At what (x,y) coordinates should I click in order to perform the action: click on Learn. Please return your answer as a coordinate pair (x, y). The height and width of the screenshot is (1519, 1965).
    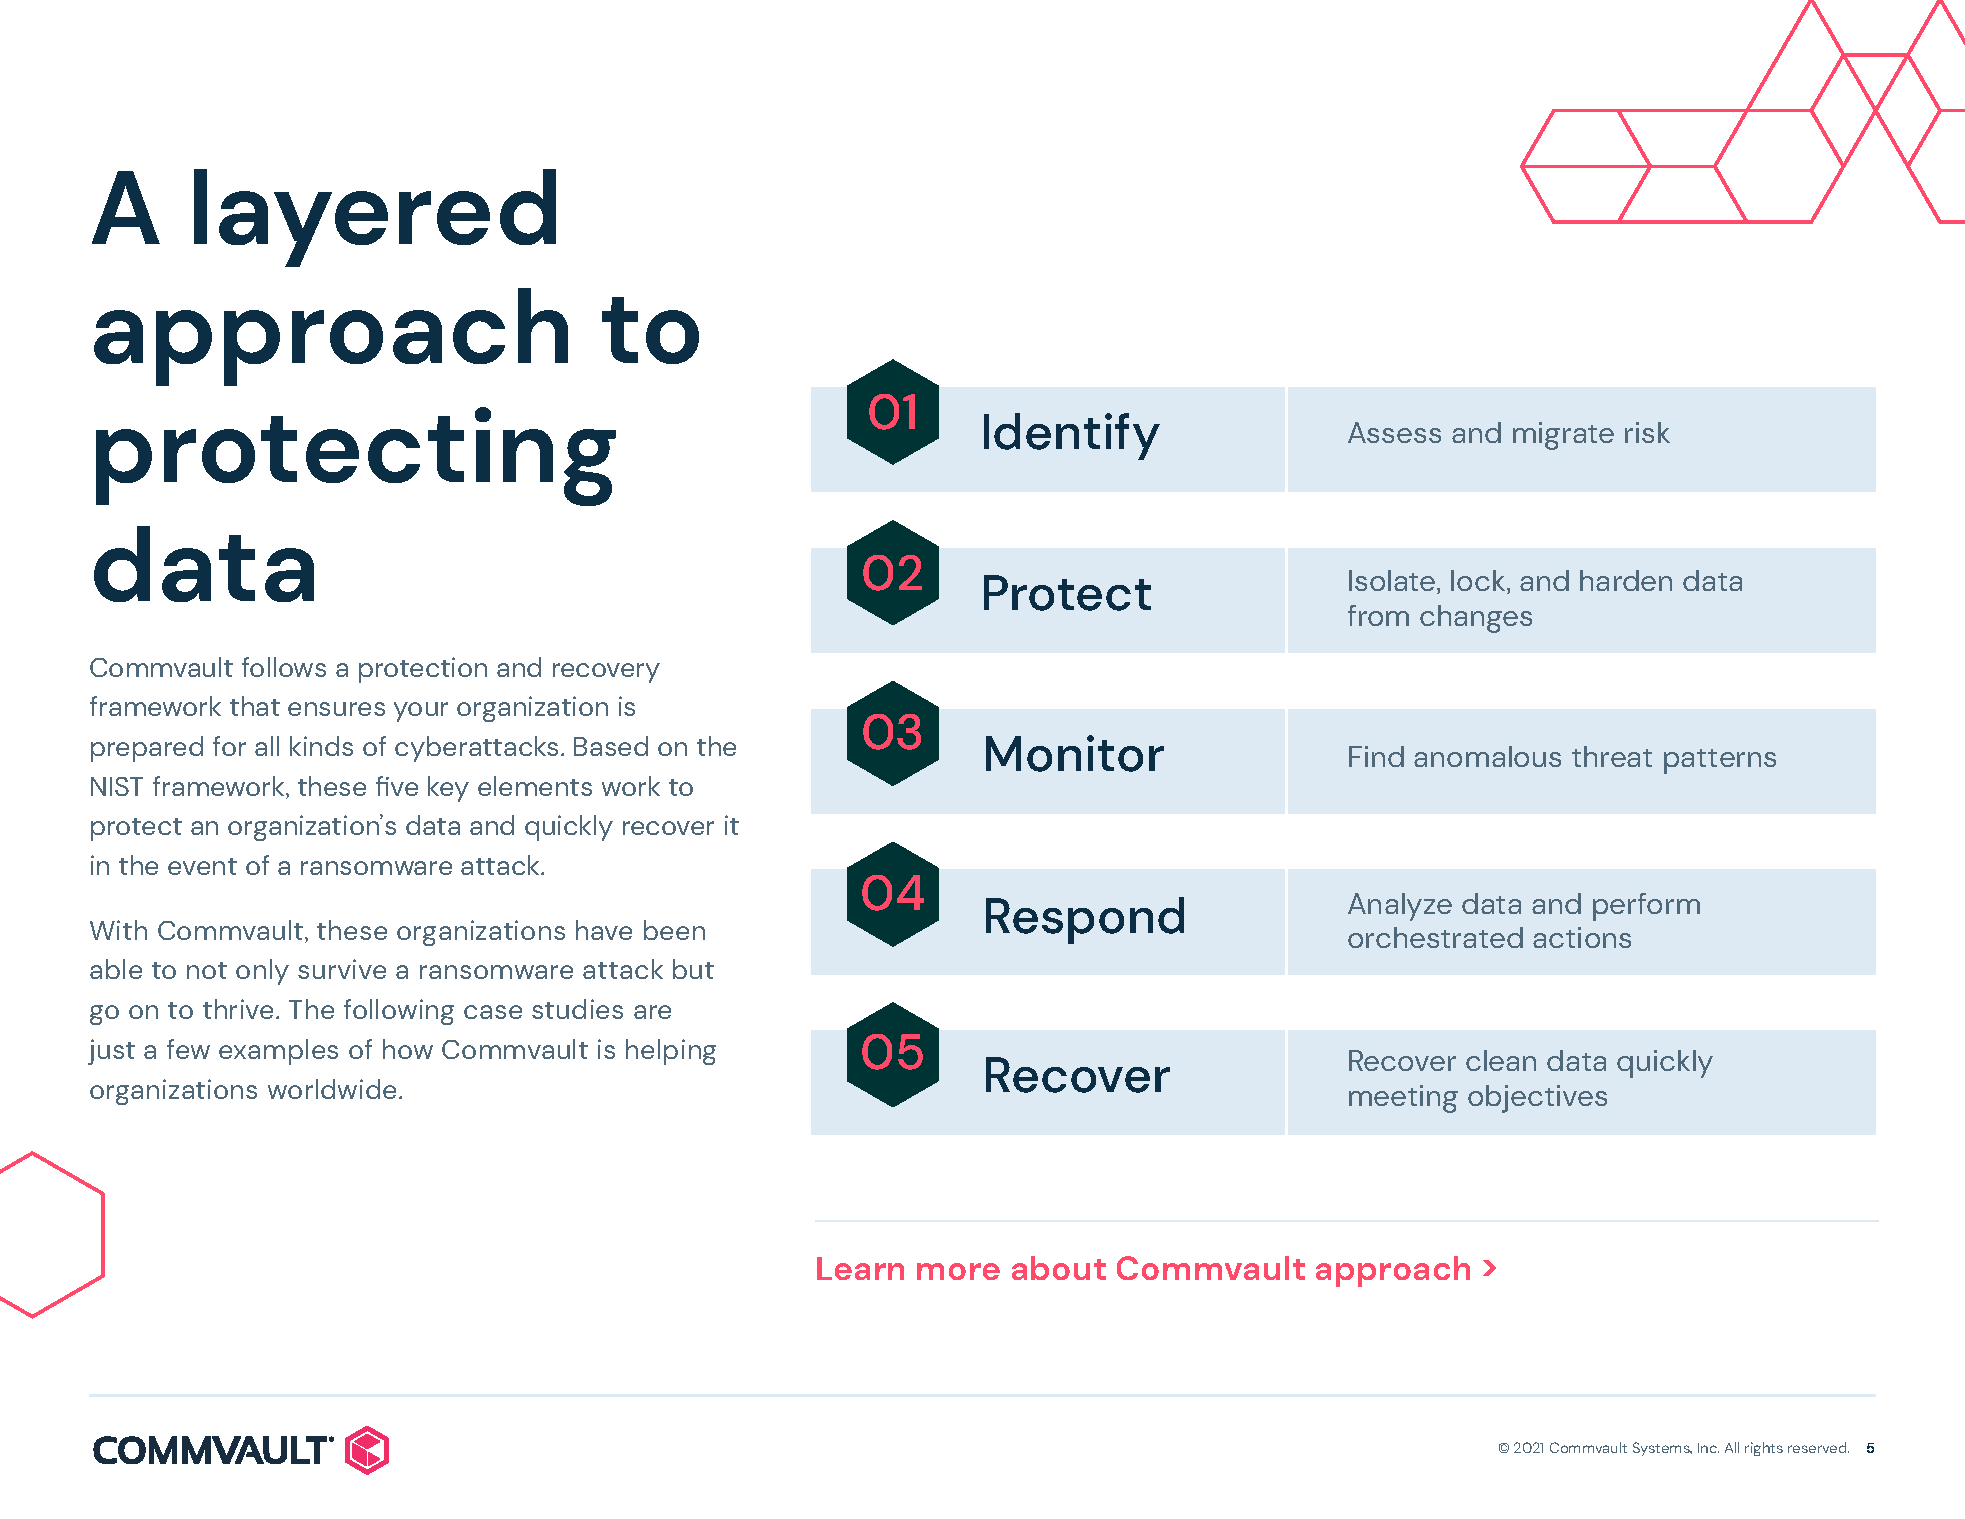
    Looking at the image, I should click on (860, 1268).
